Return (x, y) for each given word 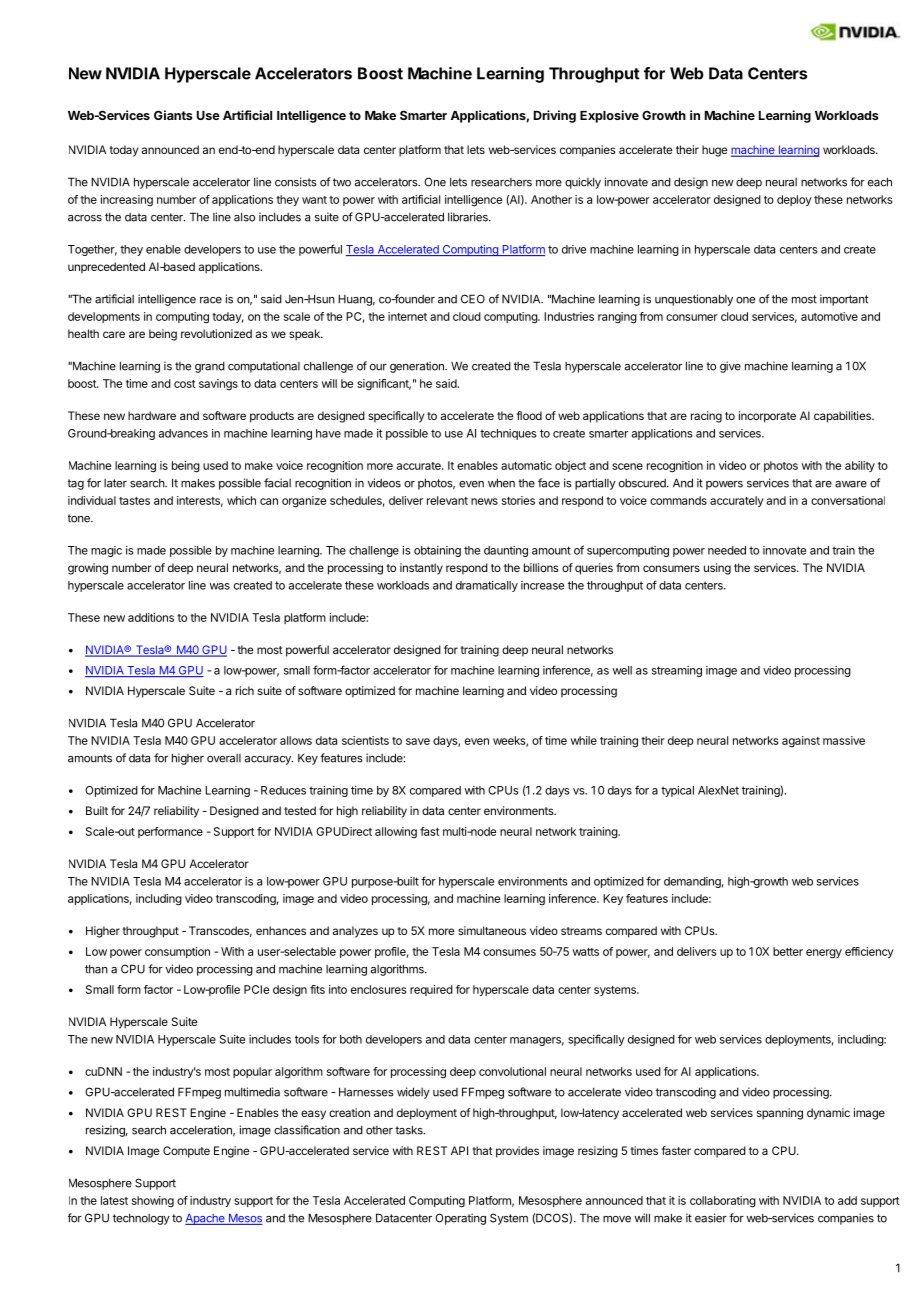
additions (151, 617)
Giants (173, 115)
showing (153, 1202)
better (788, 951)
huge (714, 151)
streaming (677, 671)
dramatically (487, 586)
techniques (508, 434)
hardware (152, 415)
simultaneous (492, 930)
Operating (460, 1219)
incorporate (767, 417)
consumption (177, 952)
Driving (555, 116)
